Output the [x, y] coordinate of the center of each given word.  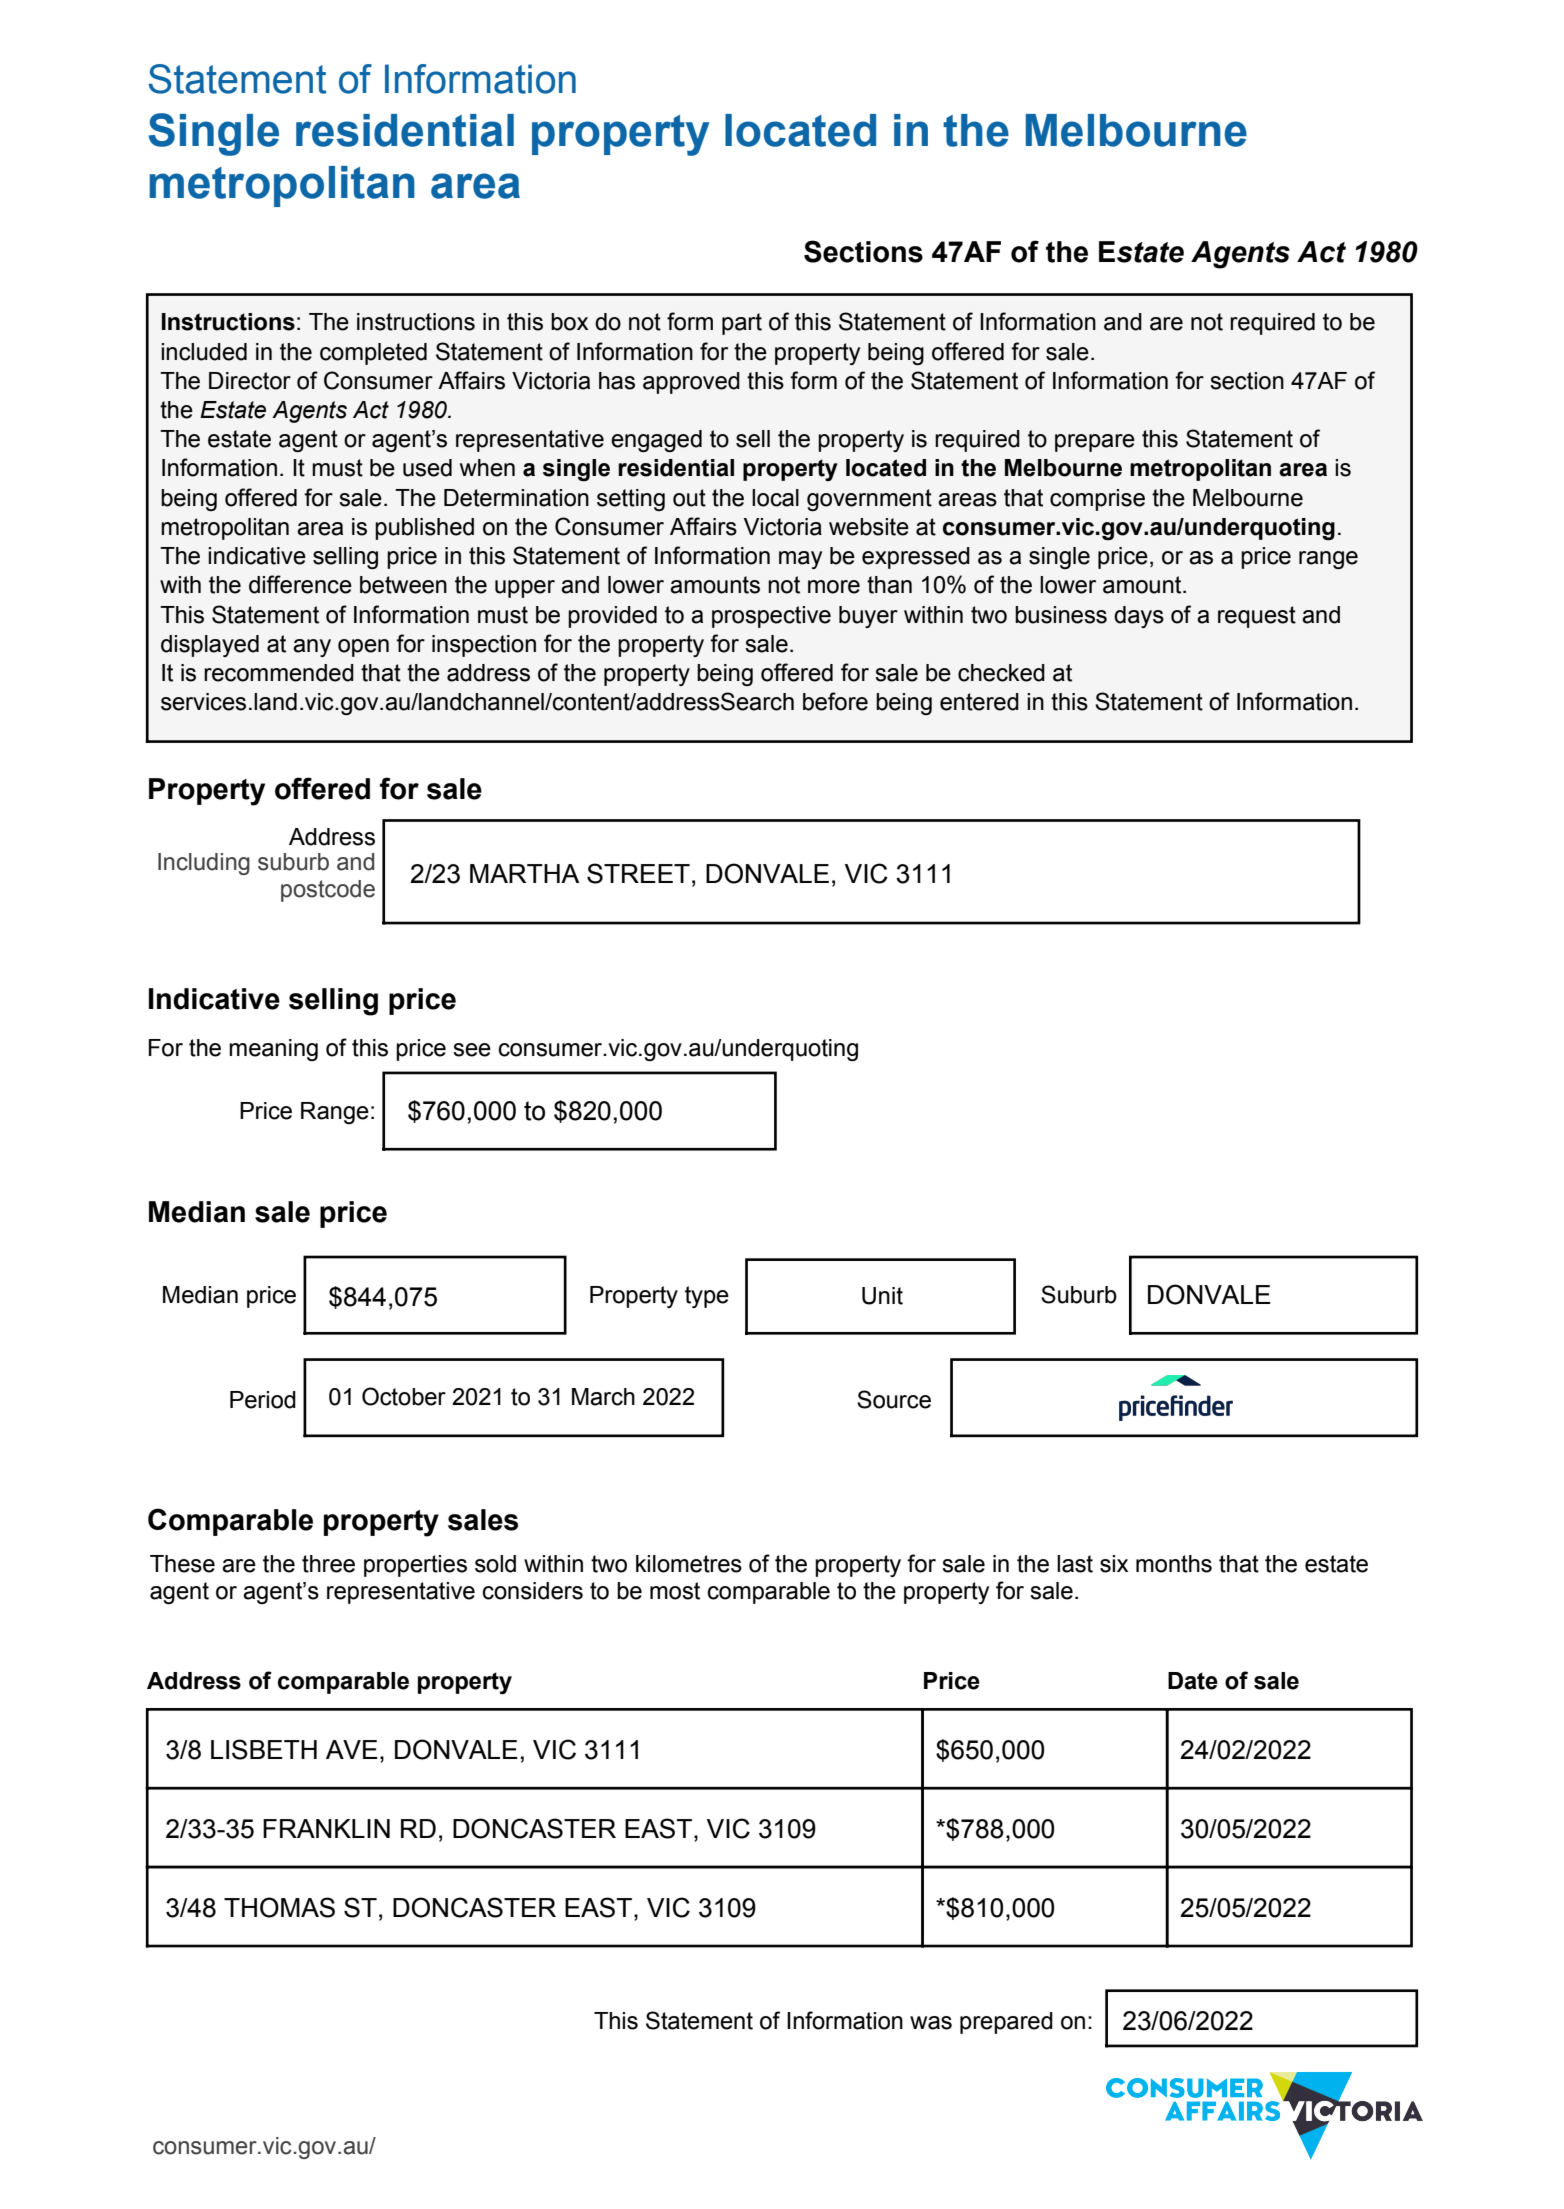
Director [250, 381]
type [707, 1297]
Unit [882, 1296]
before [835, 701]
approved [691, 383]
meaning [273, 1050]
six [1114, 1564]
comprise [1097, 500]
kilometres [689, 1564]
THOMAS [279, 1907]
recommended [279, 673]
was [931, 2023]
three [328, 1564]
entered [979, 702]
